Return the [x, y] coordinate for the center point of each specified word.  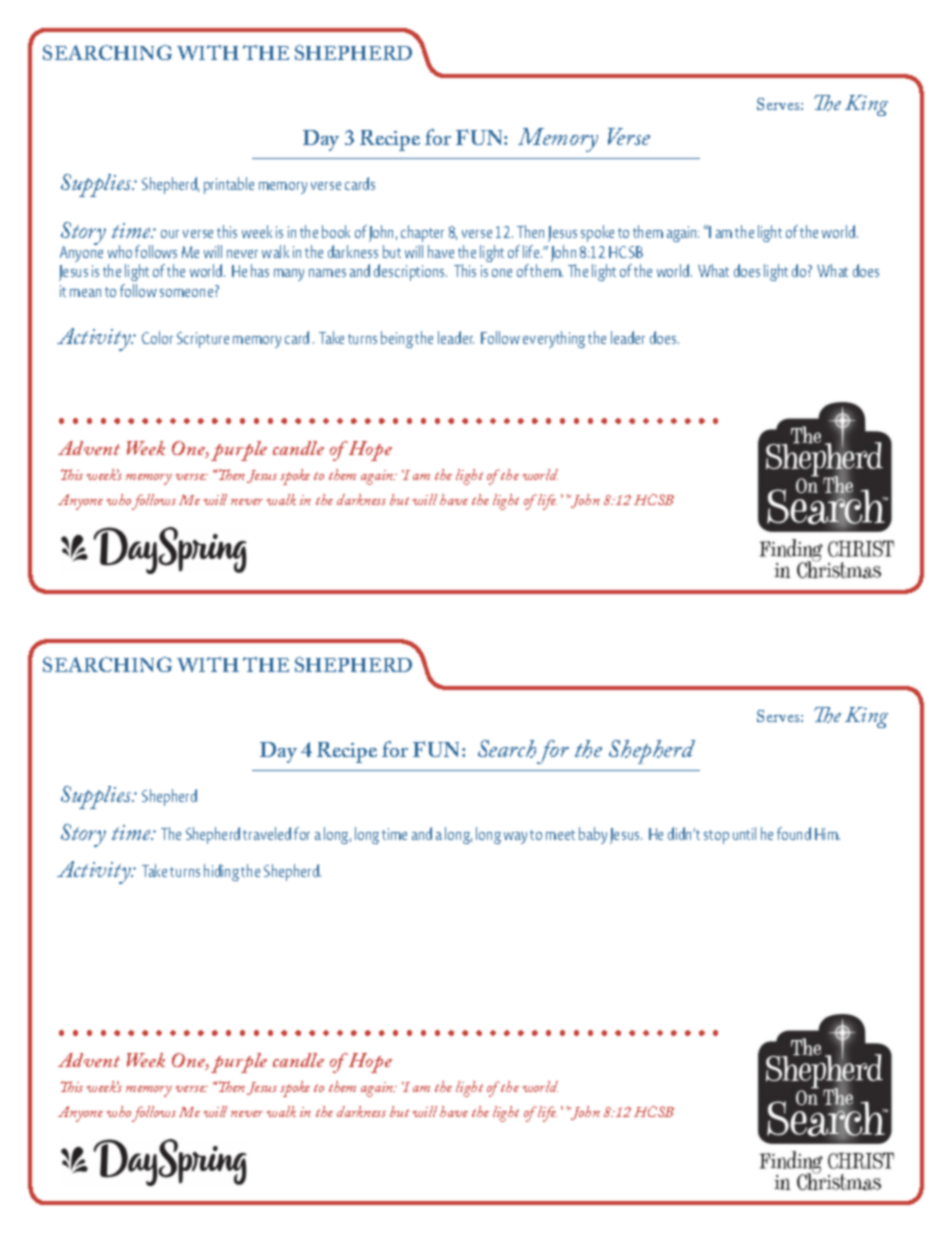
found [794, 833]
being [397, 339]
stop [716, 837]
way [515, 838]
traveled [267, 833]
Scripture [203, 340]
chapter [422, 233]
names [327, 273]
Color [157, 337]
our [170, 234]
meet [560, 835]
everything [554, 339]
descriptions [410, 272]
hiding [221, 872]
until [744, 833]
